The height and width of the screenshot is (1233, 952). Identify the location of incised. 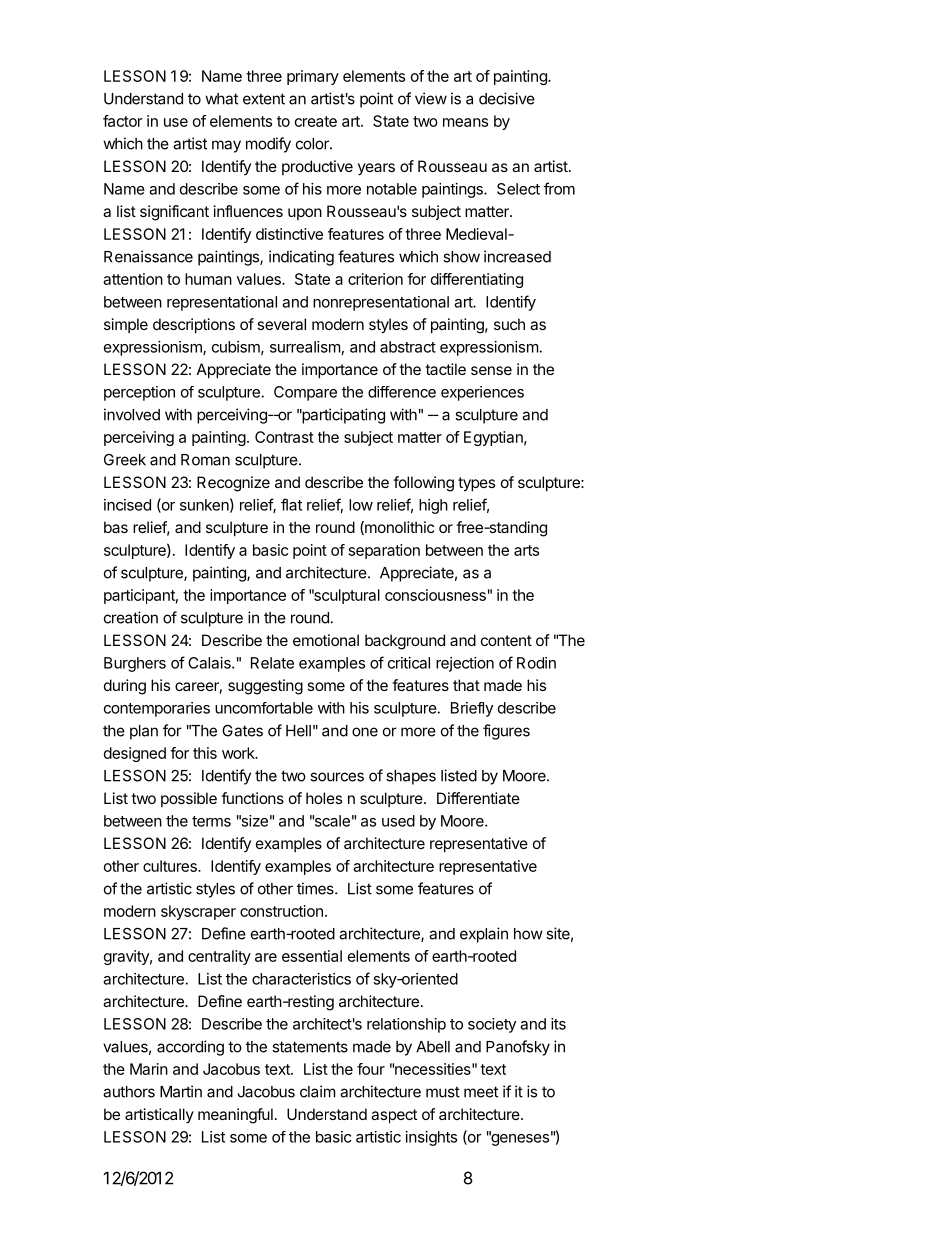
(127, 505).
